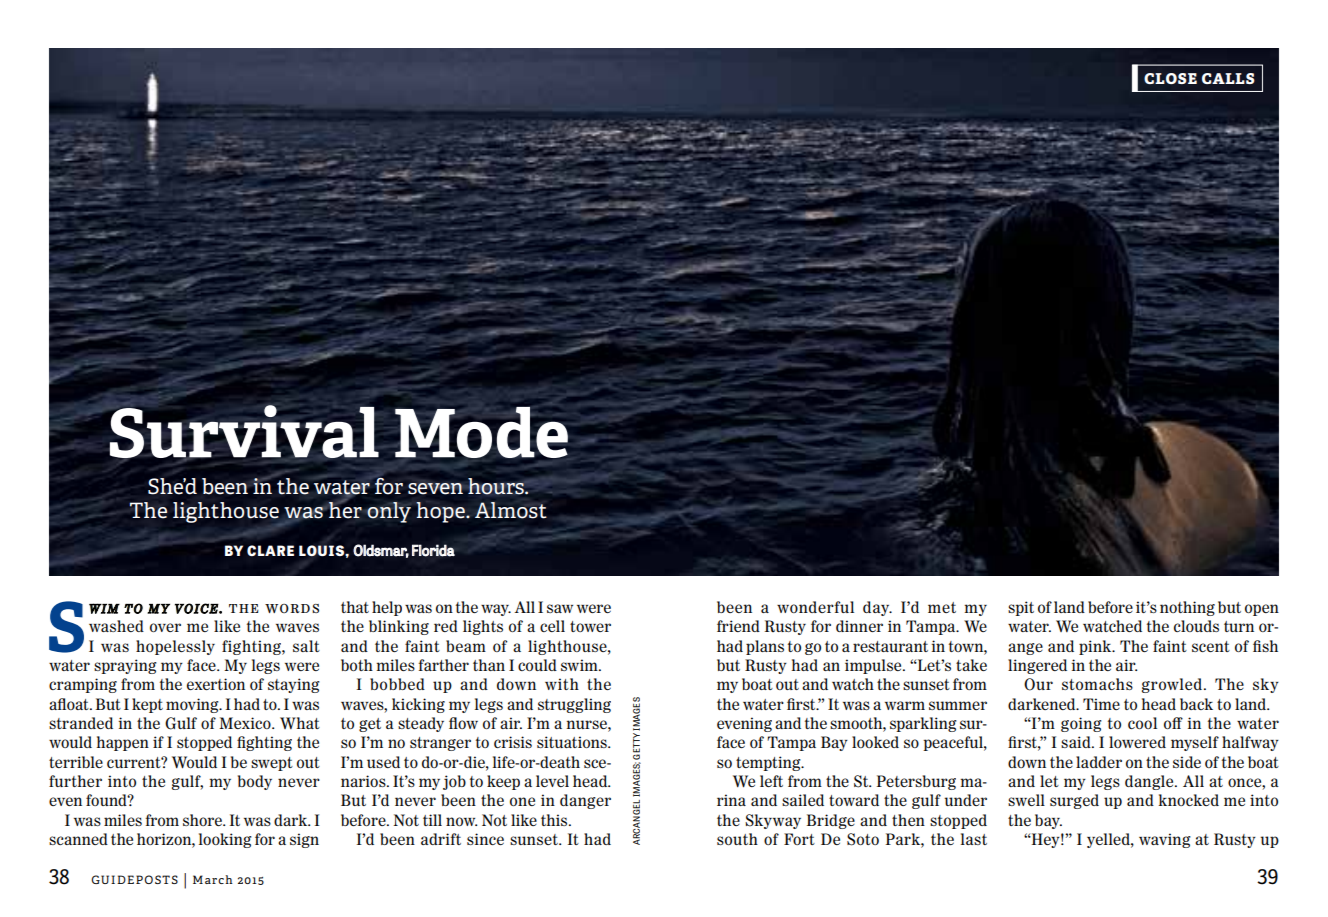 The height and width of the image is (917, 1328). What do you see at coordinates (270, 550) in the image?
I see `CLARE` at bounding box center [270, 550].
